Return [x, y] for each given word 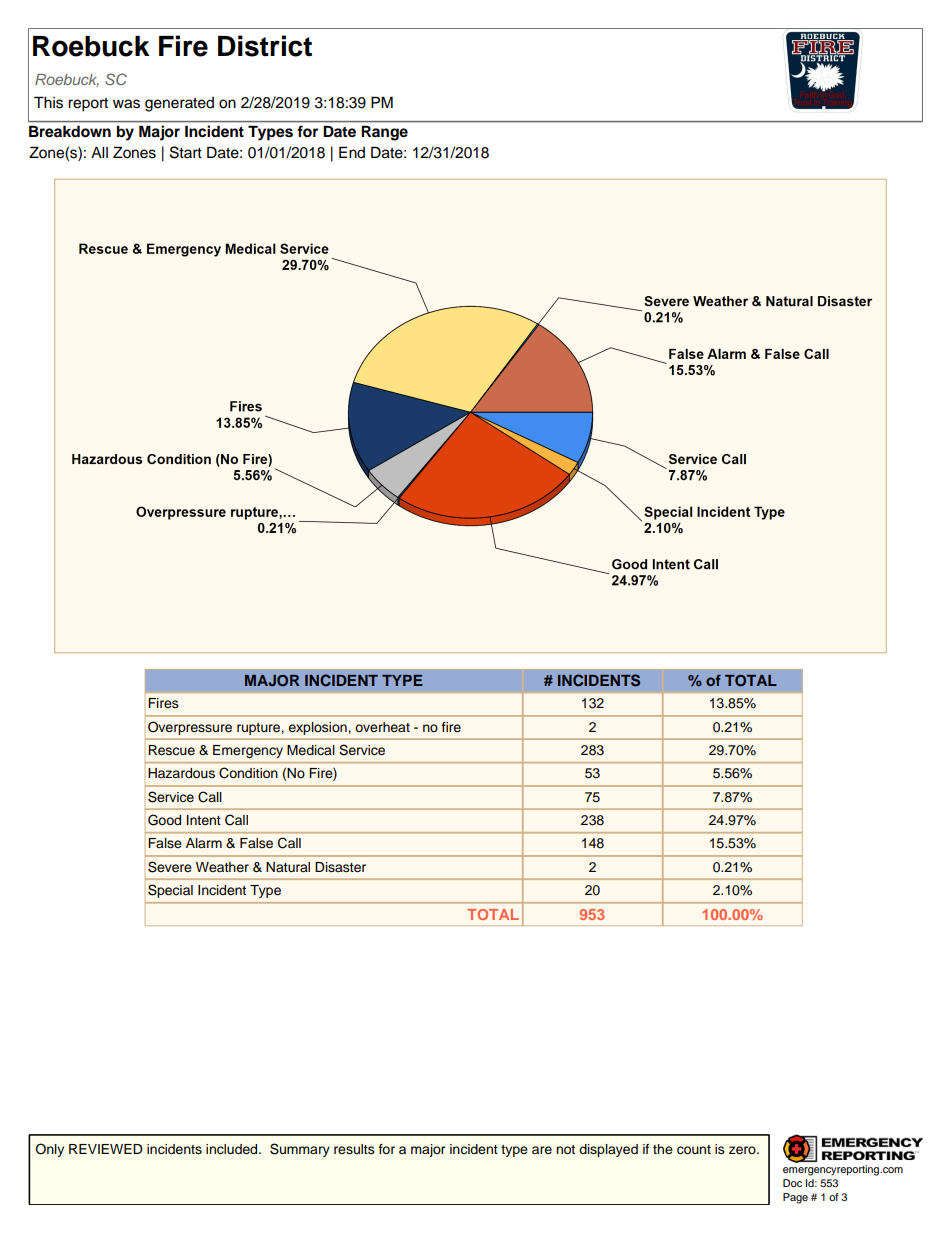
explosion [318, 728]
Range [384, 133]
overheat [382, 727]
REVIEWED [105, 1149]
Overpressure [190, 728]
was [126, 104]
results [354, 1149]
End [352, 152]
